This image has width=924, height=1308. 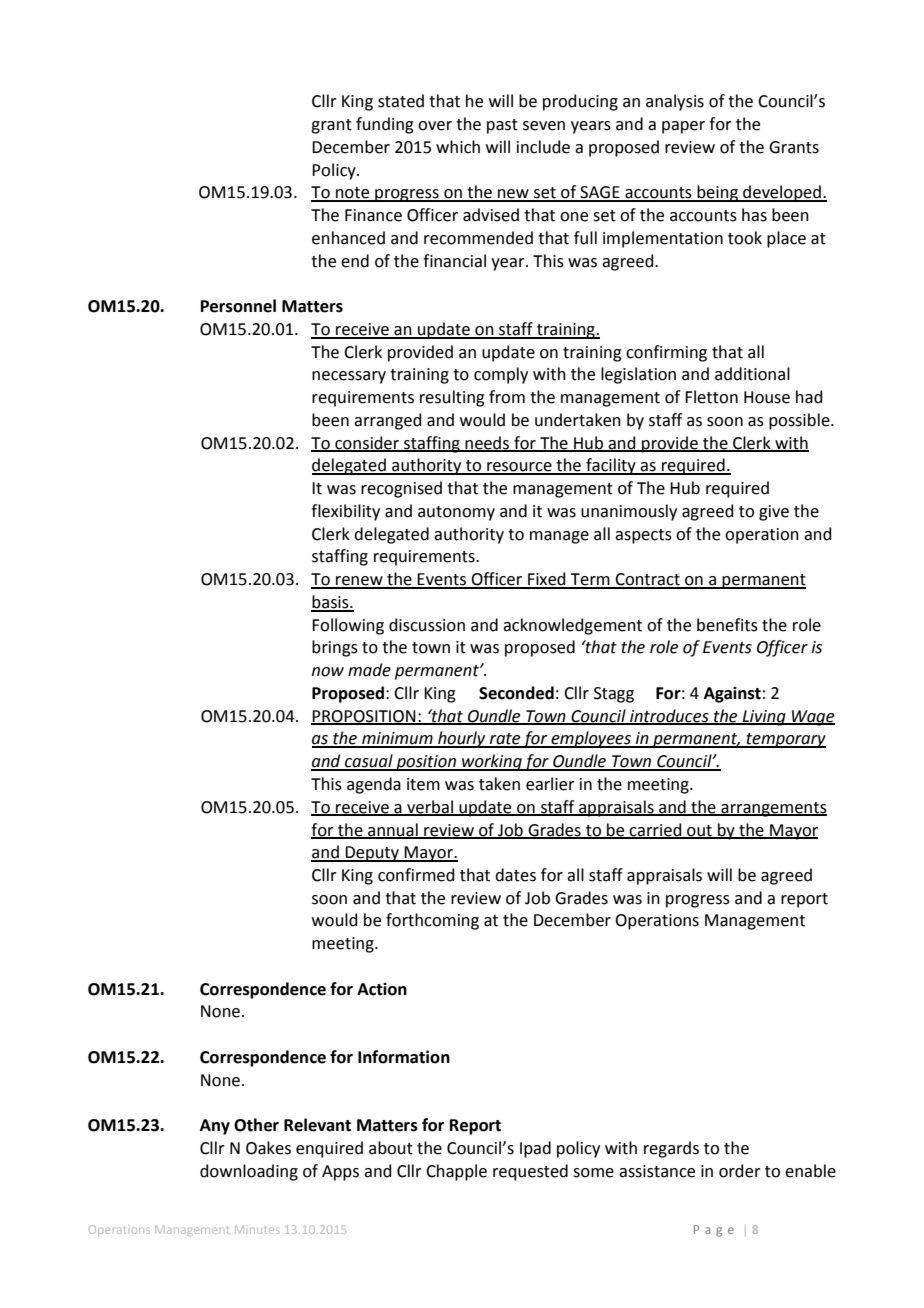 What do you see at coordinates (774, 513) in the image?
I see `give` at bounding box center [774, 513].
